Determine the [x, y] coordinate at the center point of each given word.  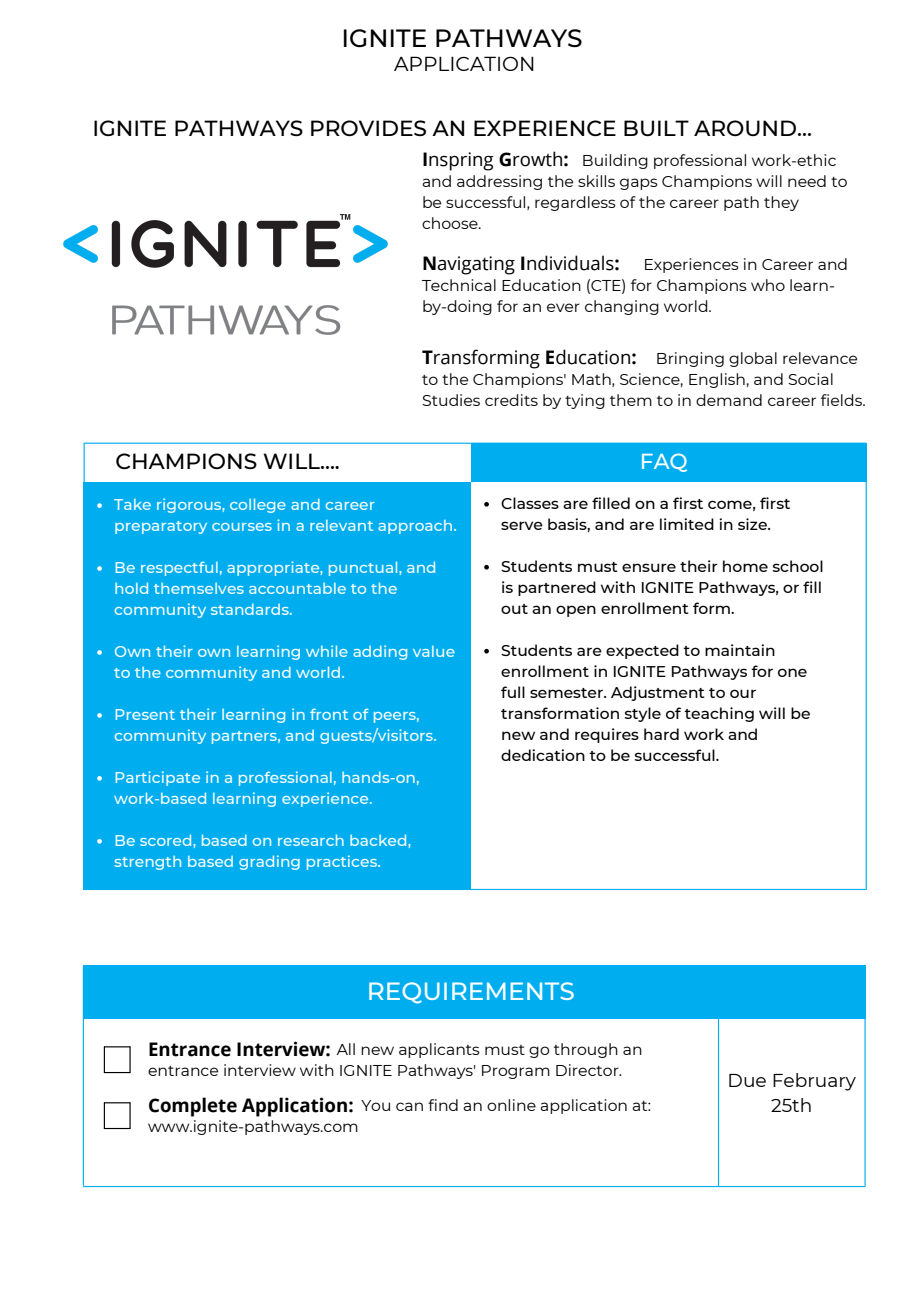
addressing [499, 182]
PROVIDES [368, 128]
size [753, 524]
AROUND [746, 128]
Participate [157, 778]
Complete [193, 1107]
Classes [530, 503]
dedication [543, 755]
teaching [719, 714]
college [258, 506]
